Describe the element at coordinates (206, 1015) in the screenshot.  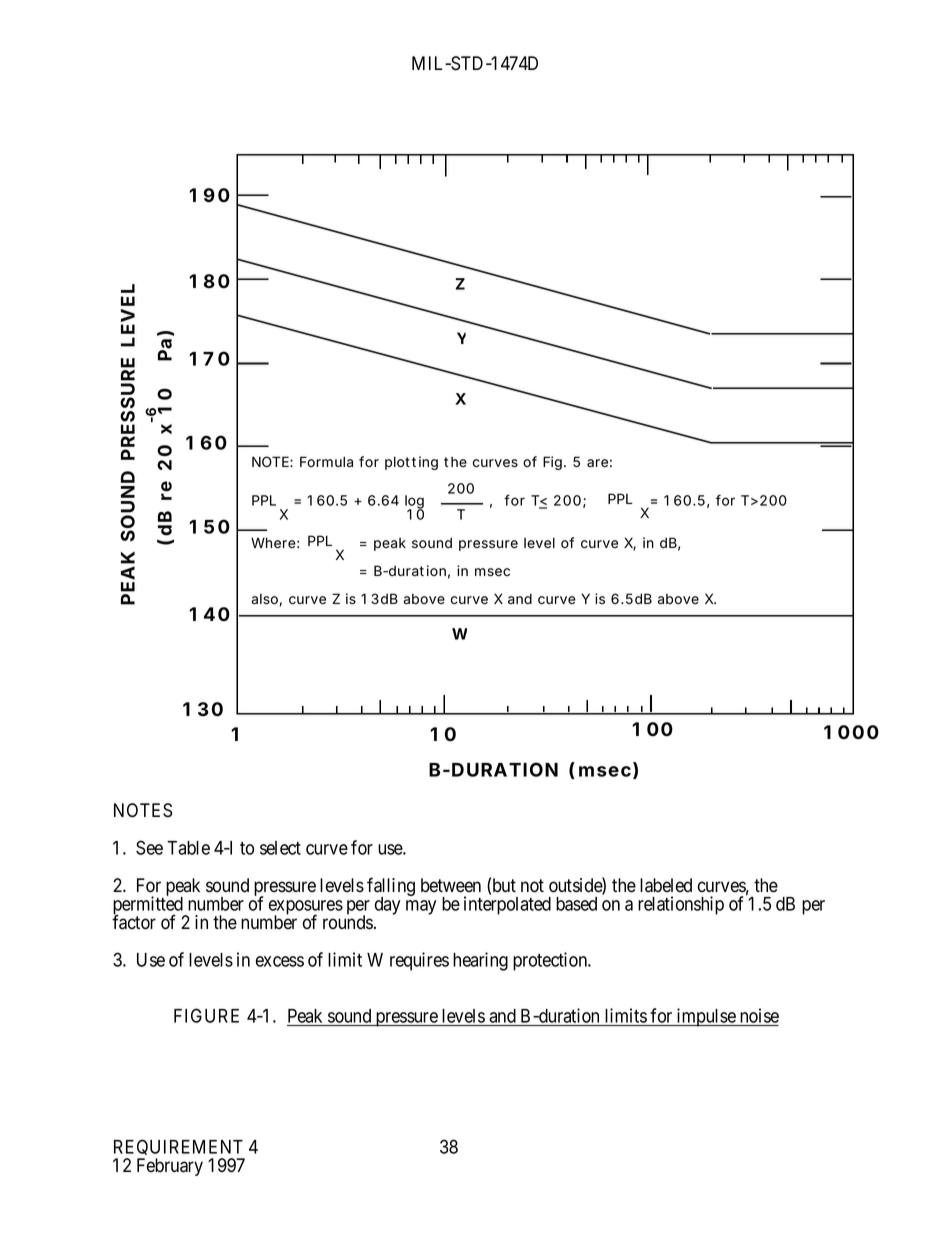
I see `FIGURE` at that location.
